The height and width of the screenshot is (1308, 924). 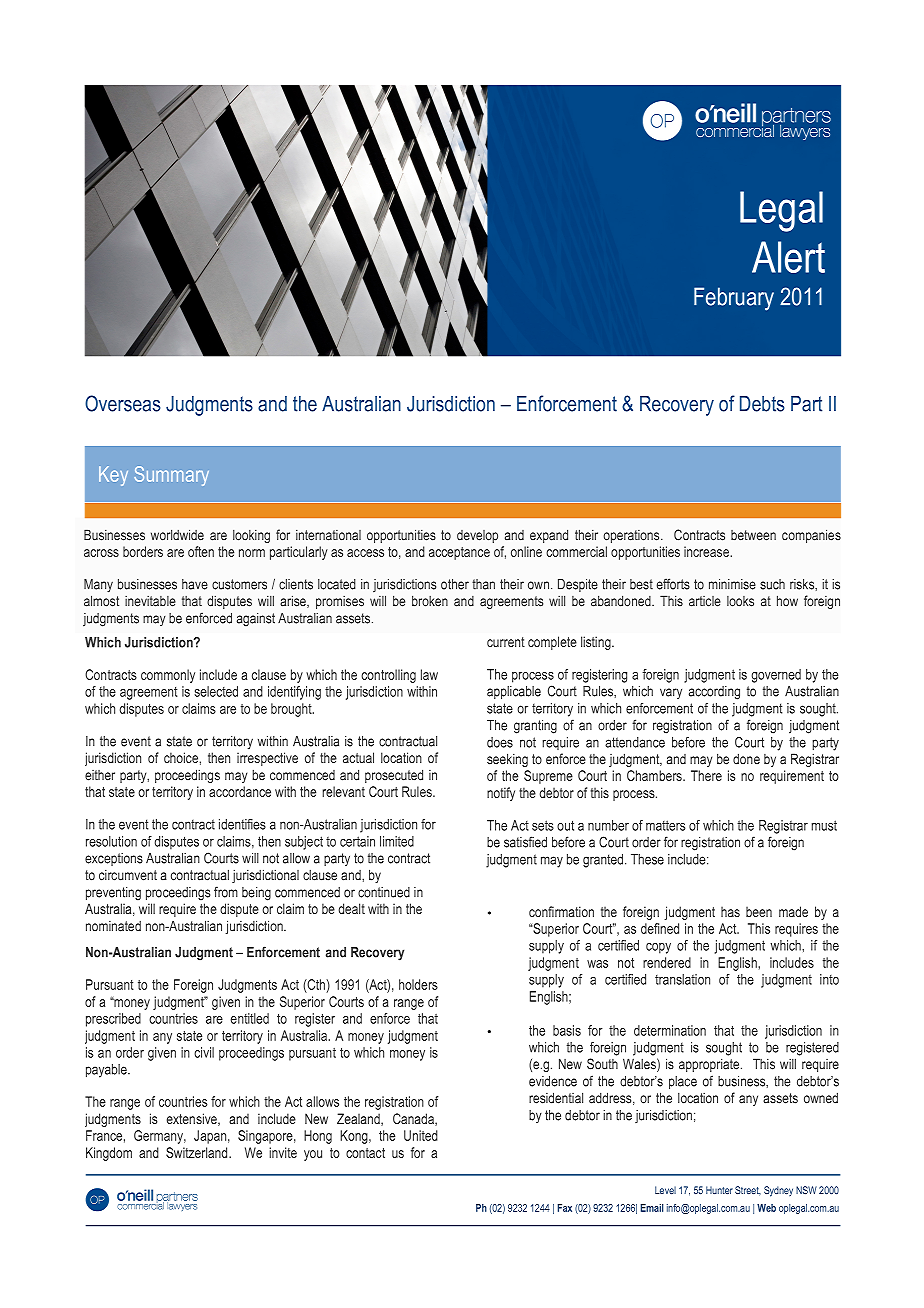 What do you see at coordinates (384, 892) in the screenshot?
I see `continued` at bounding box center [384, 892].
